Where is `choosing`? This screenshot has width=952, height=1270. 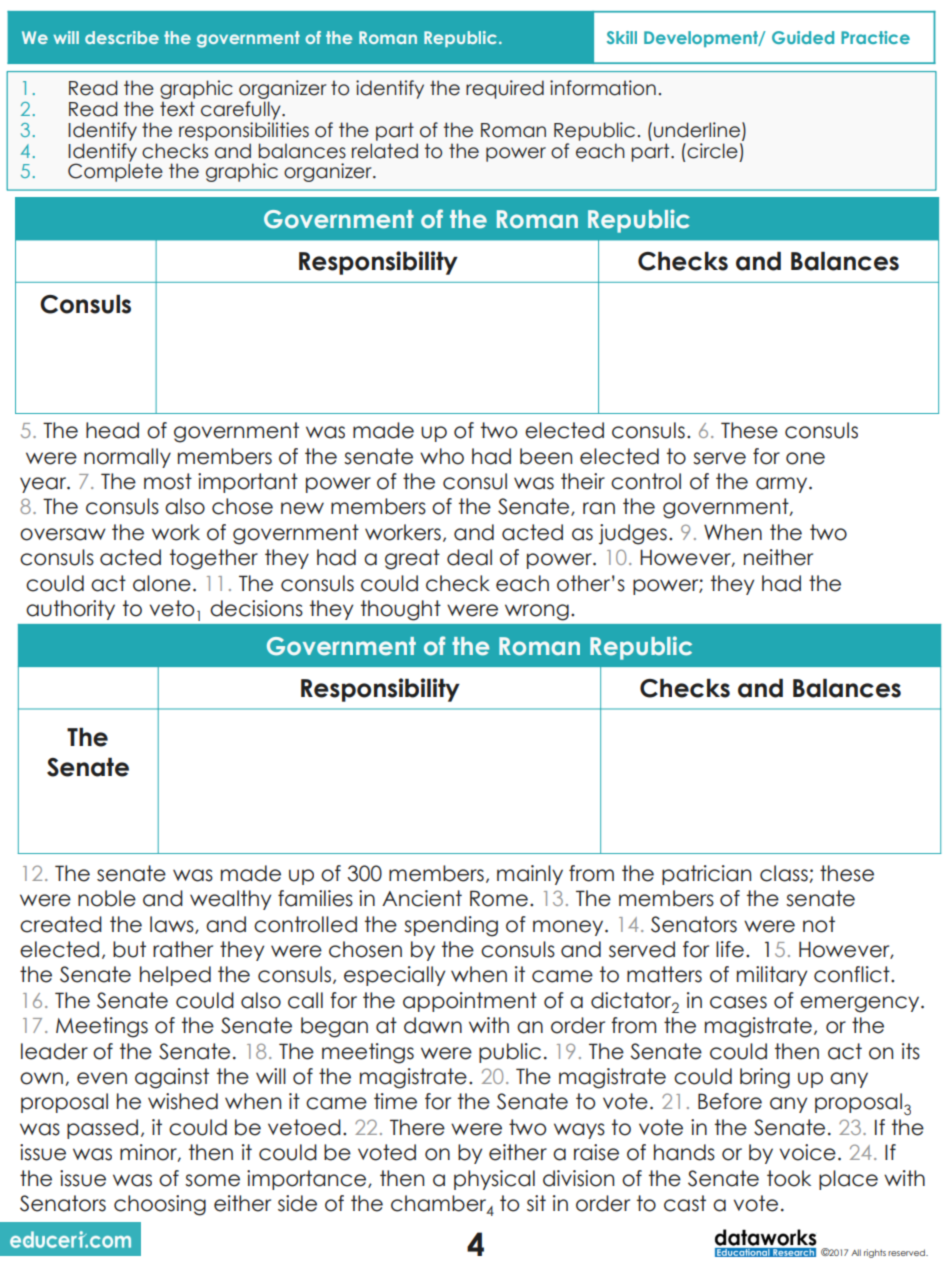 choosing is located at coordinates (160, 1205).
